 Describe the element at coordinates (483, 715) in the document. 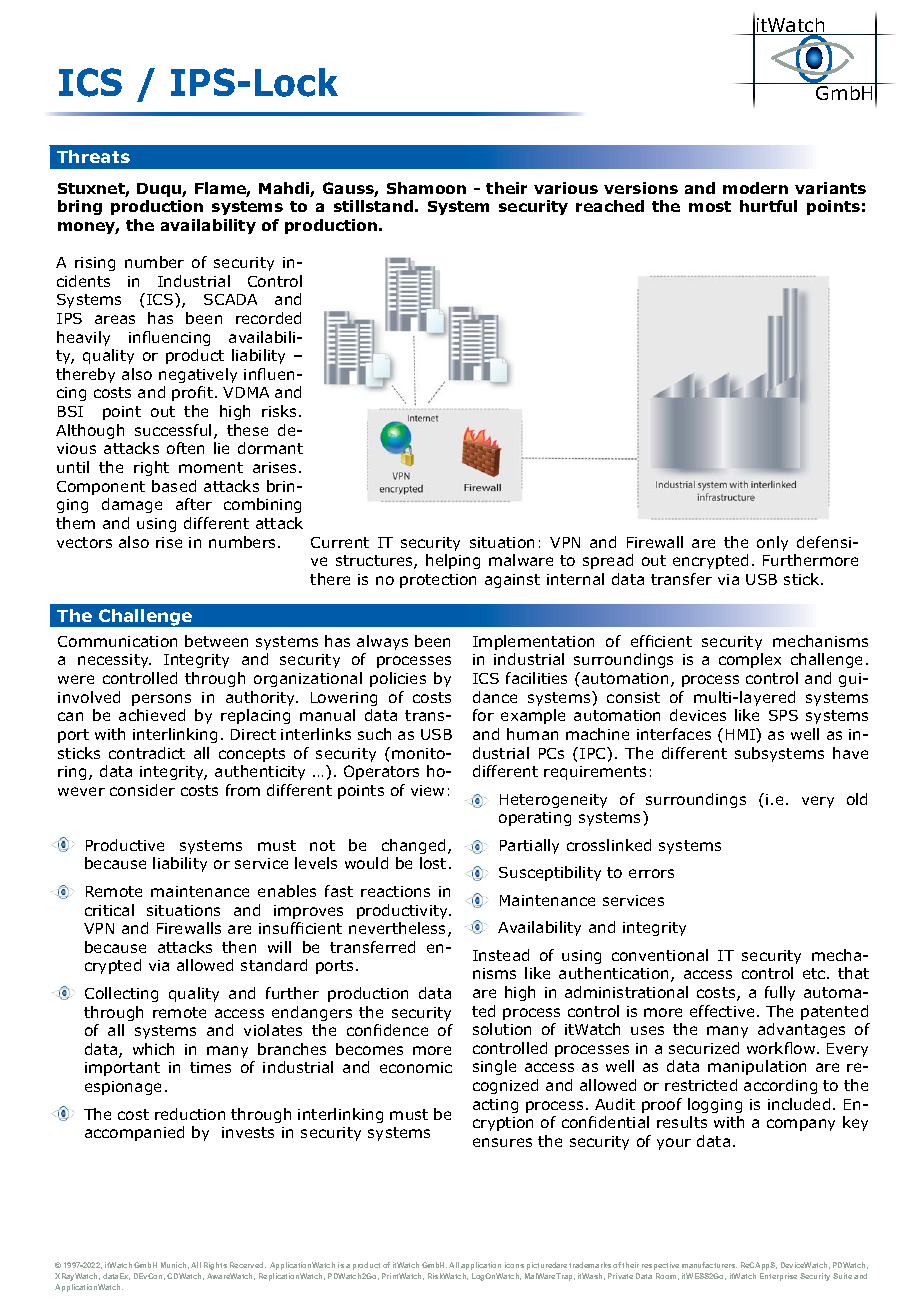

I see `for` at that location.
